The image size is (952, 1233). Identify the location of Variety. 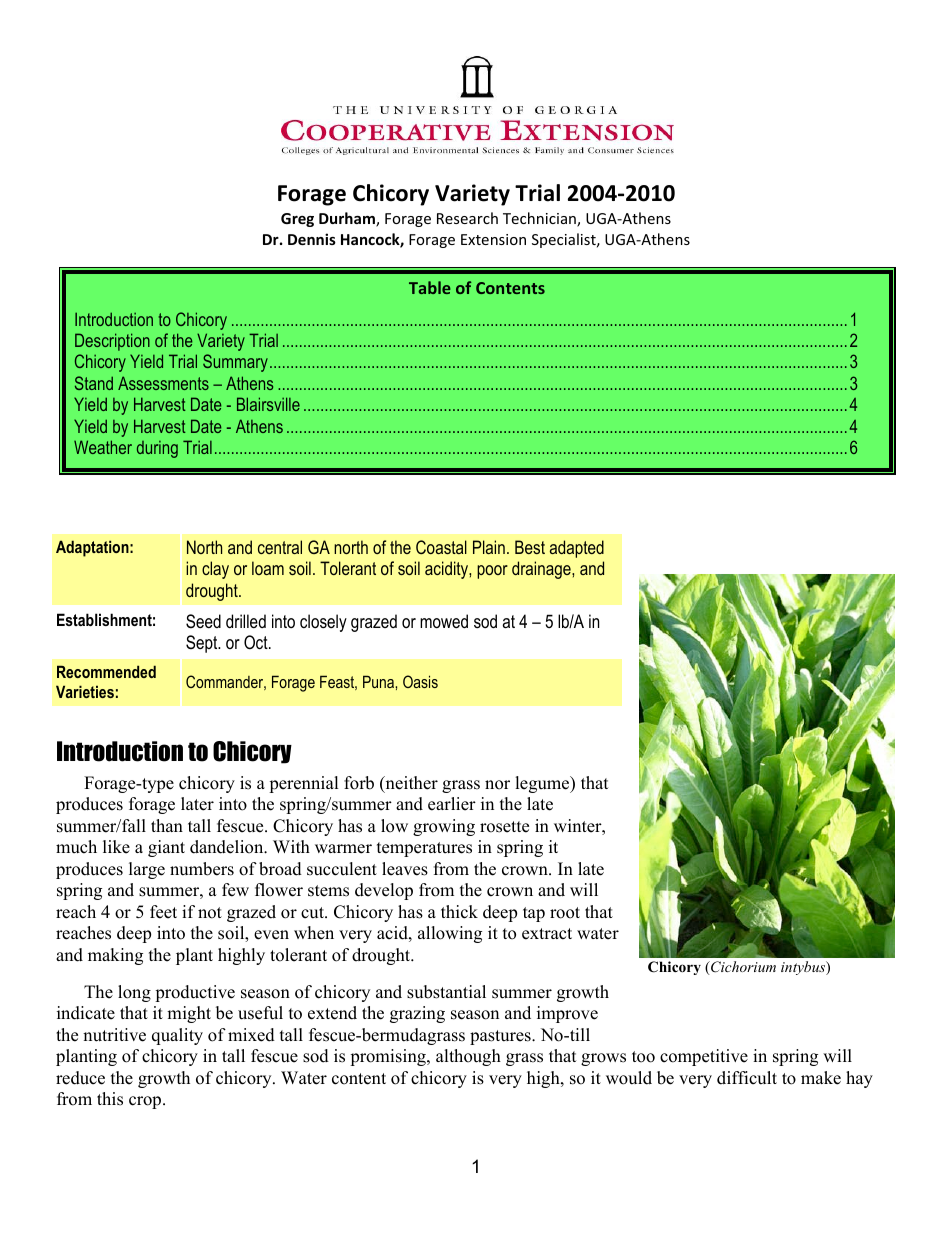
(221, 342).
